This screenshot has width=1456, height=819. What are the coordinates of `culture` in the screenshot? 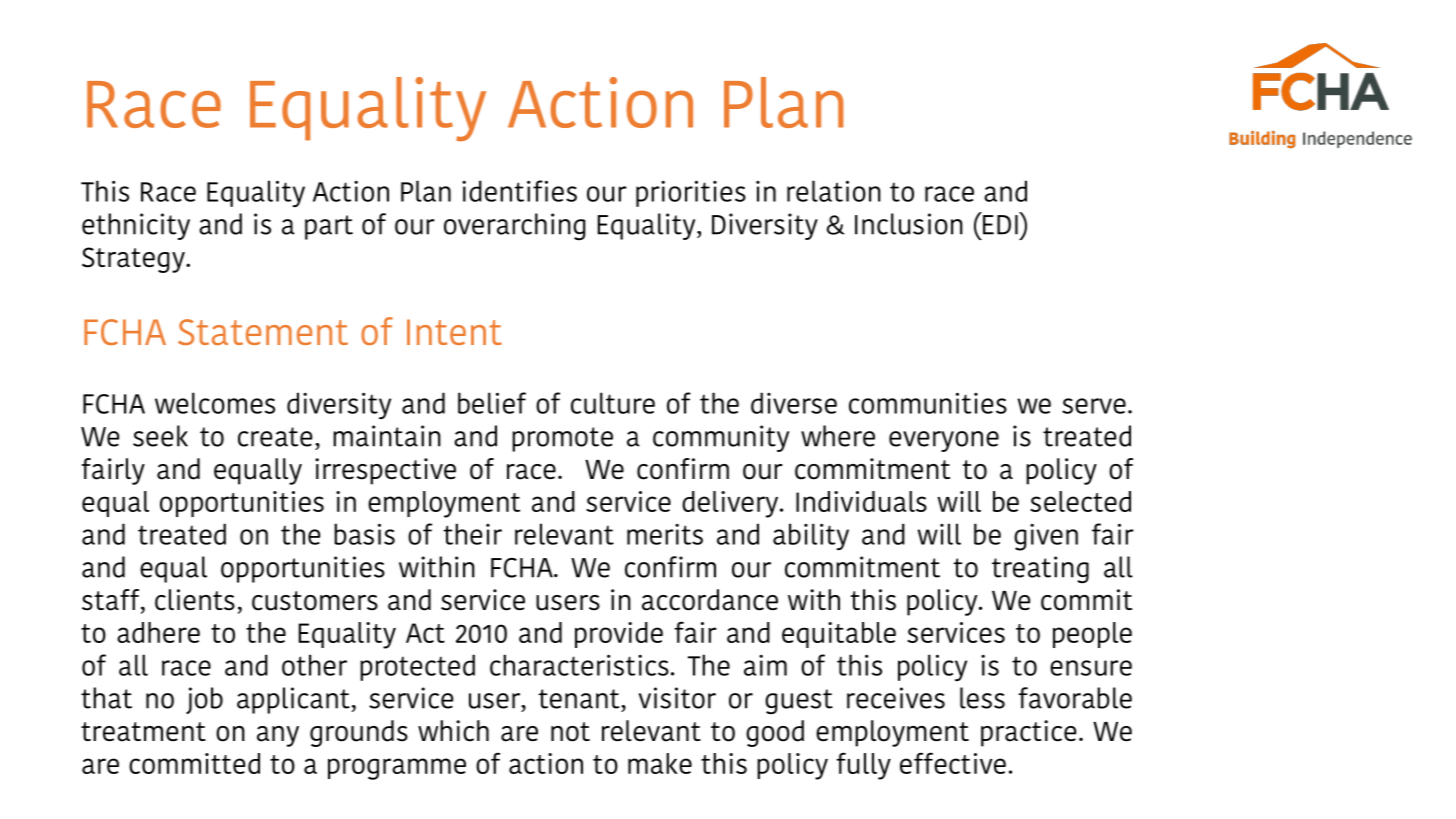 It's located at (613, 403).
